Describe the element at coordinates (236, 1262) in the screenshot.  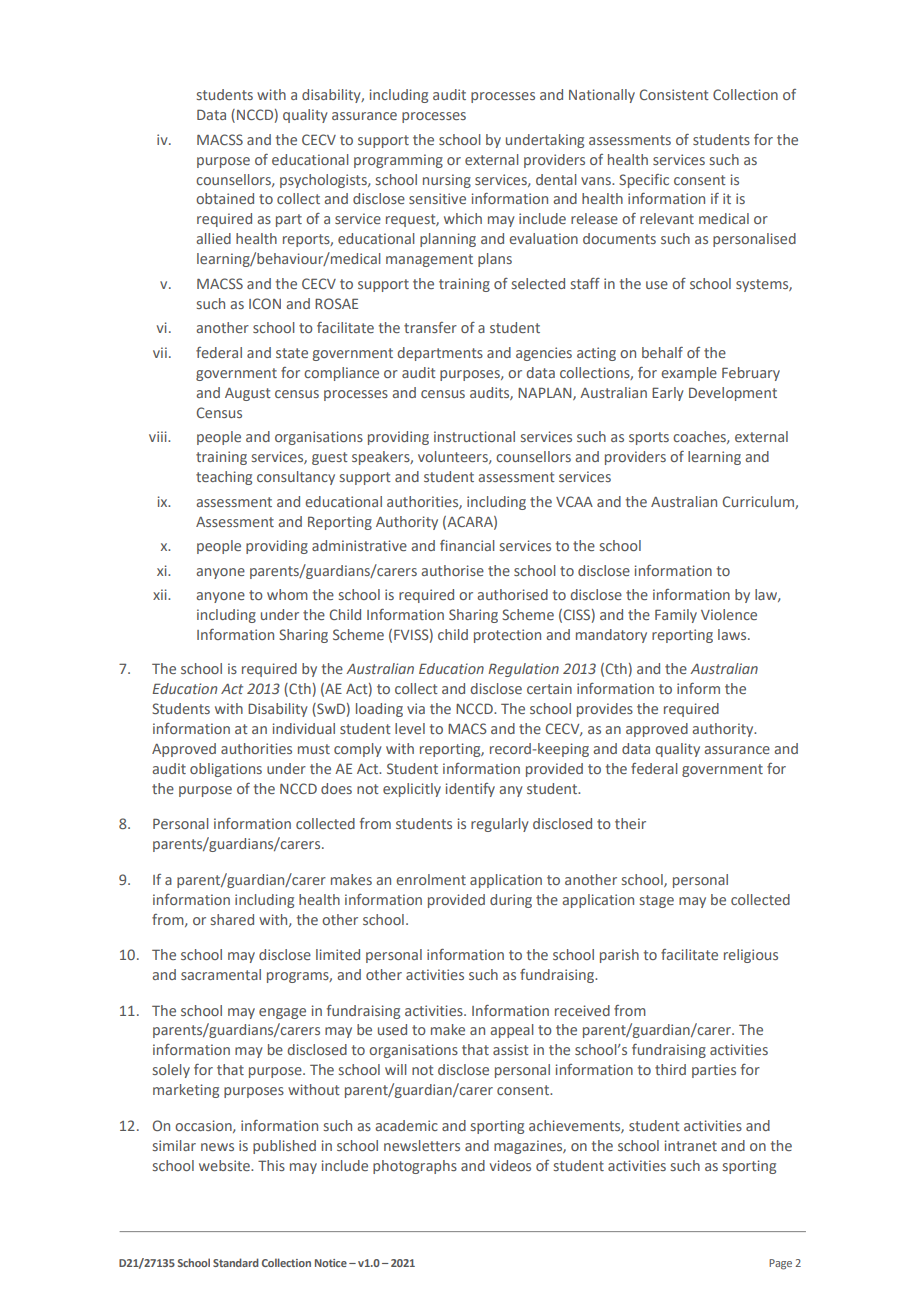
I see `Standard` at that location.
